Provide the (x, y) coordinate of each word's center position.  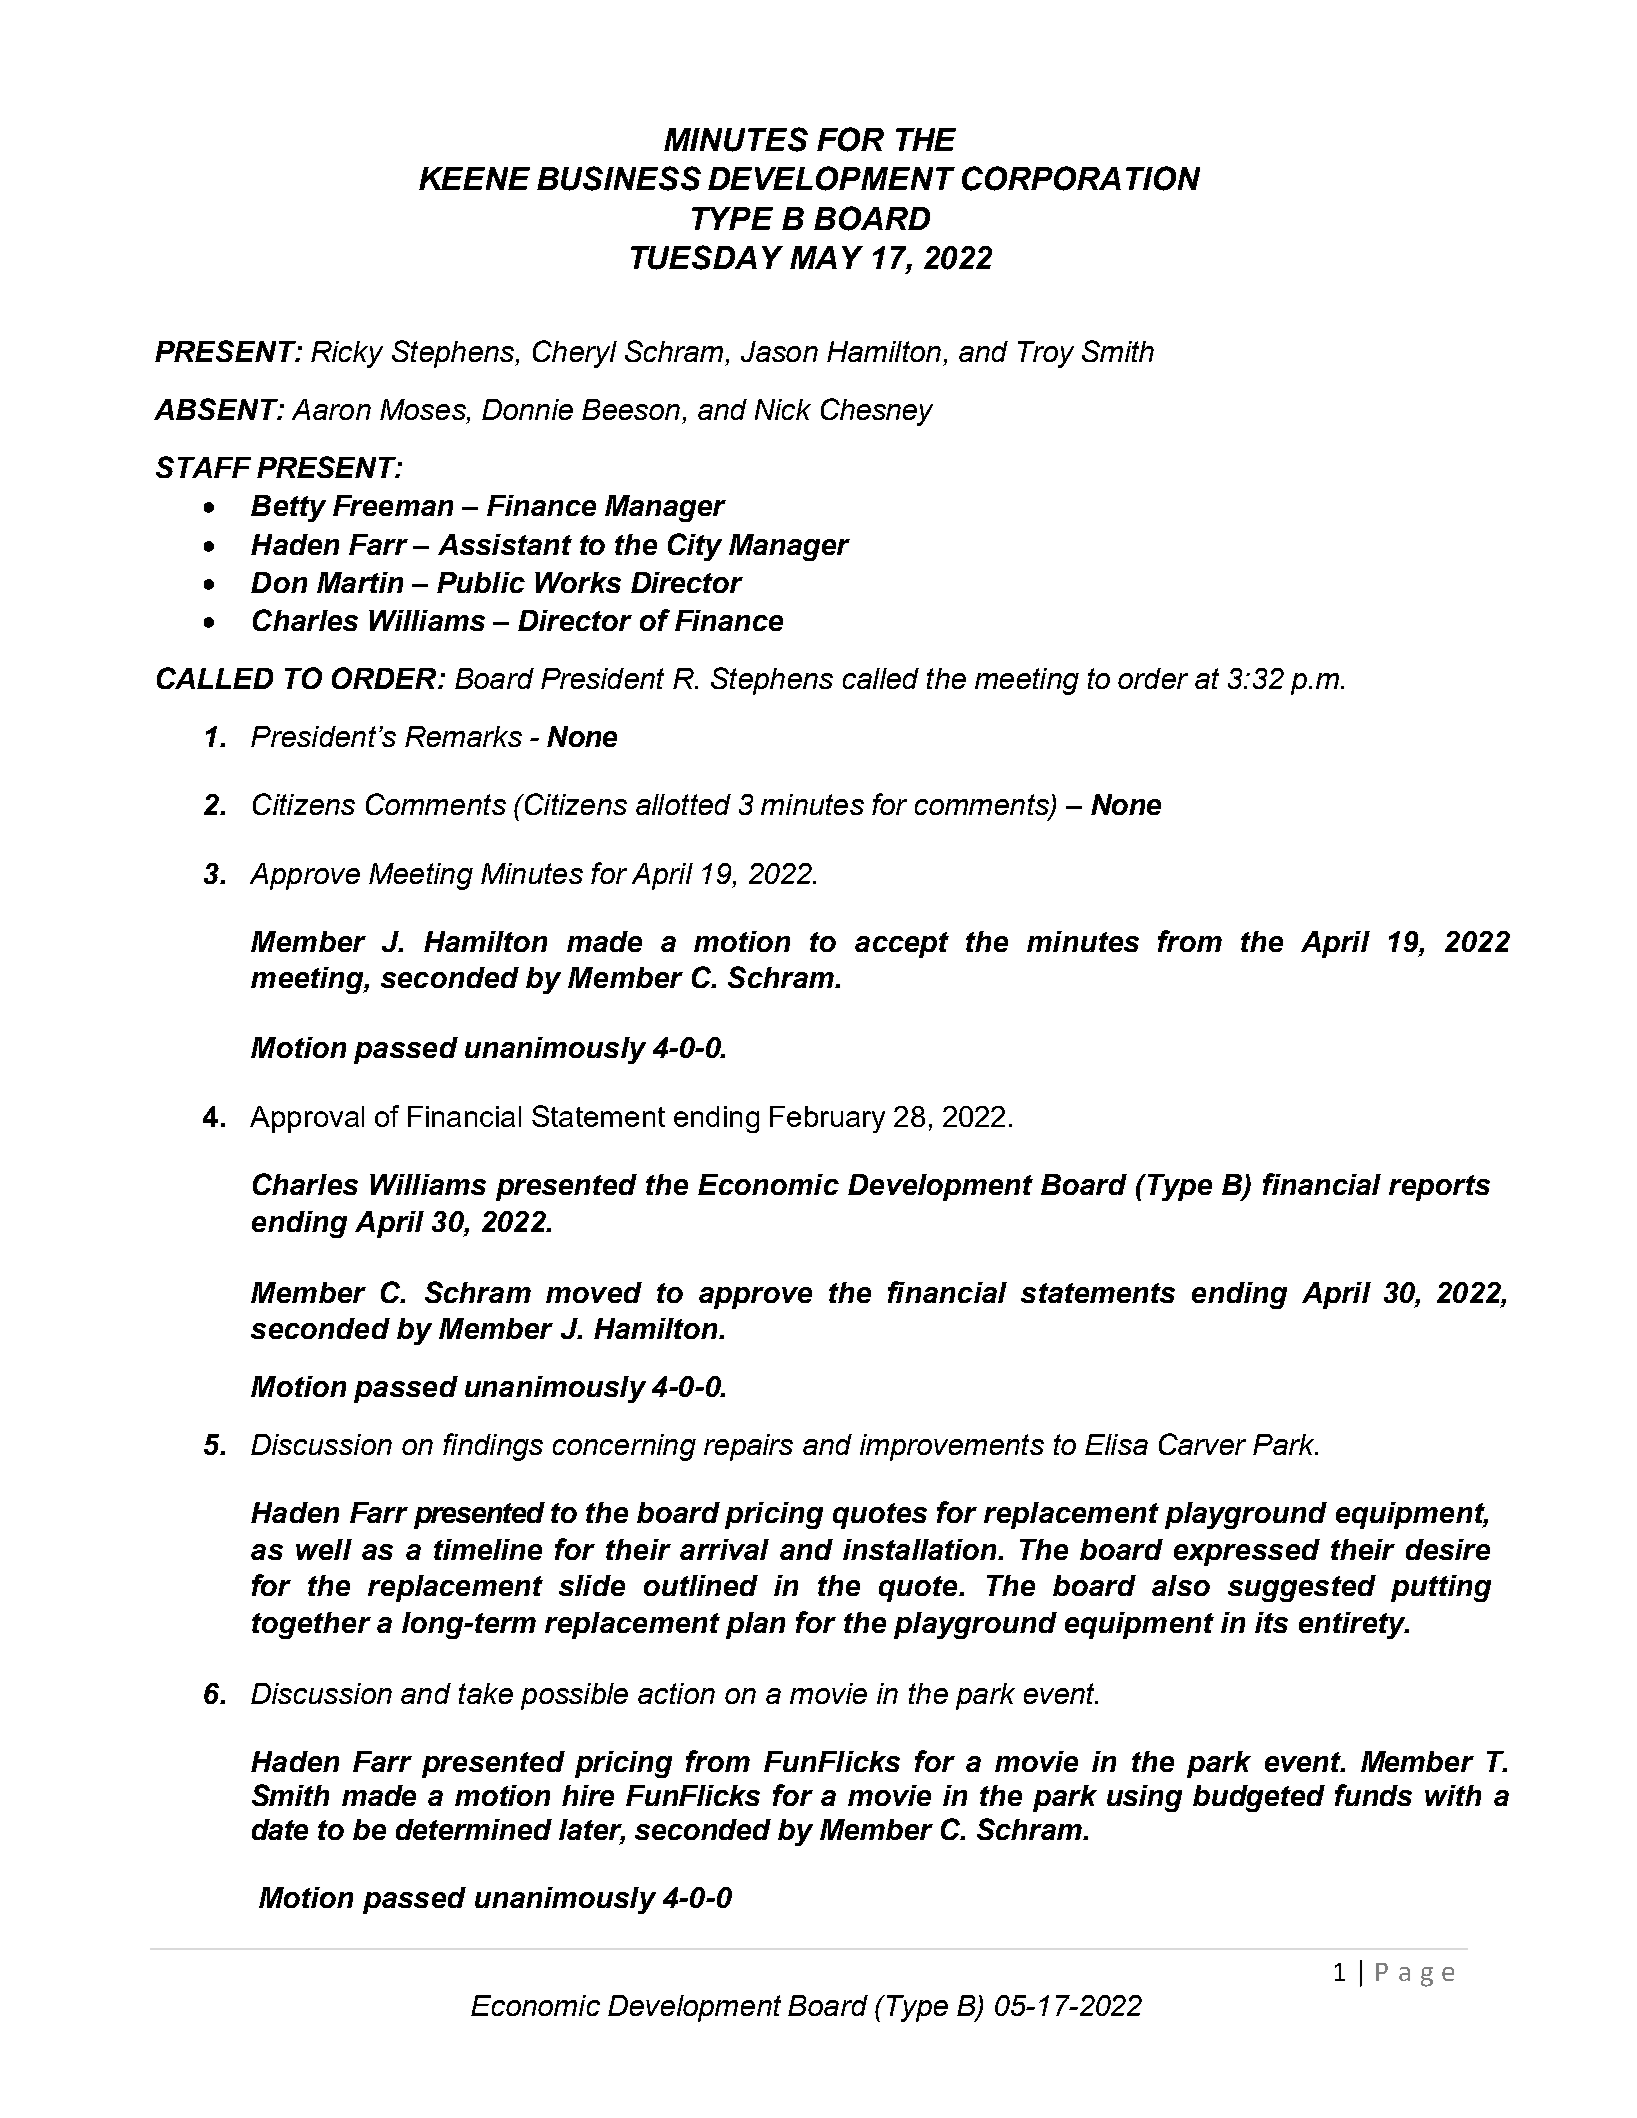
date (280, 1829)
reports (1439, 1188)
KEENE (474, 178)
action (676, 1693)
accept (902, 945)
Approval (307, 1119)
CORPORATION (1081, 178)
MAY (826, 257)
